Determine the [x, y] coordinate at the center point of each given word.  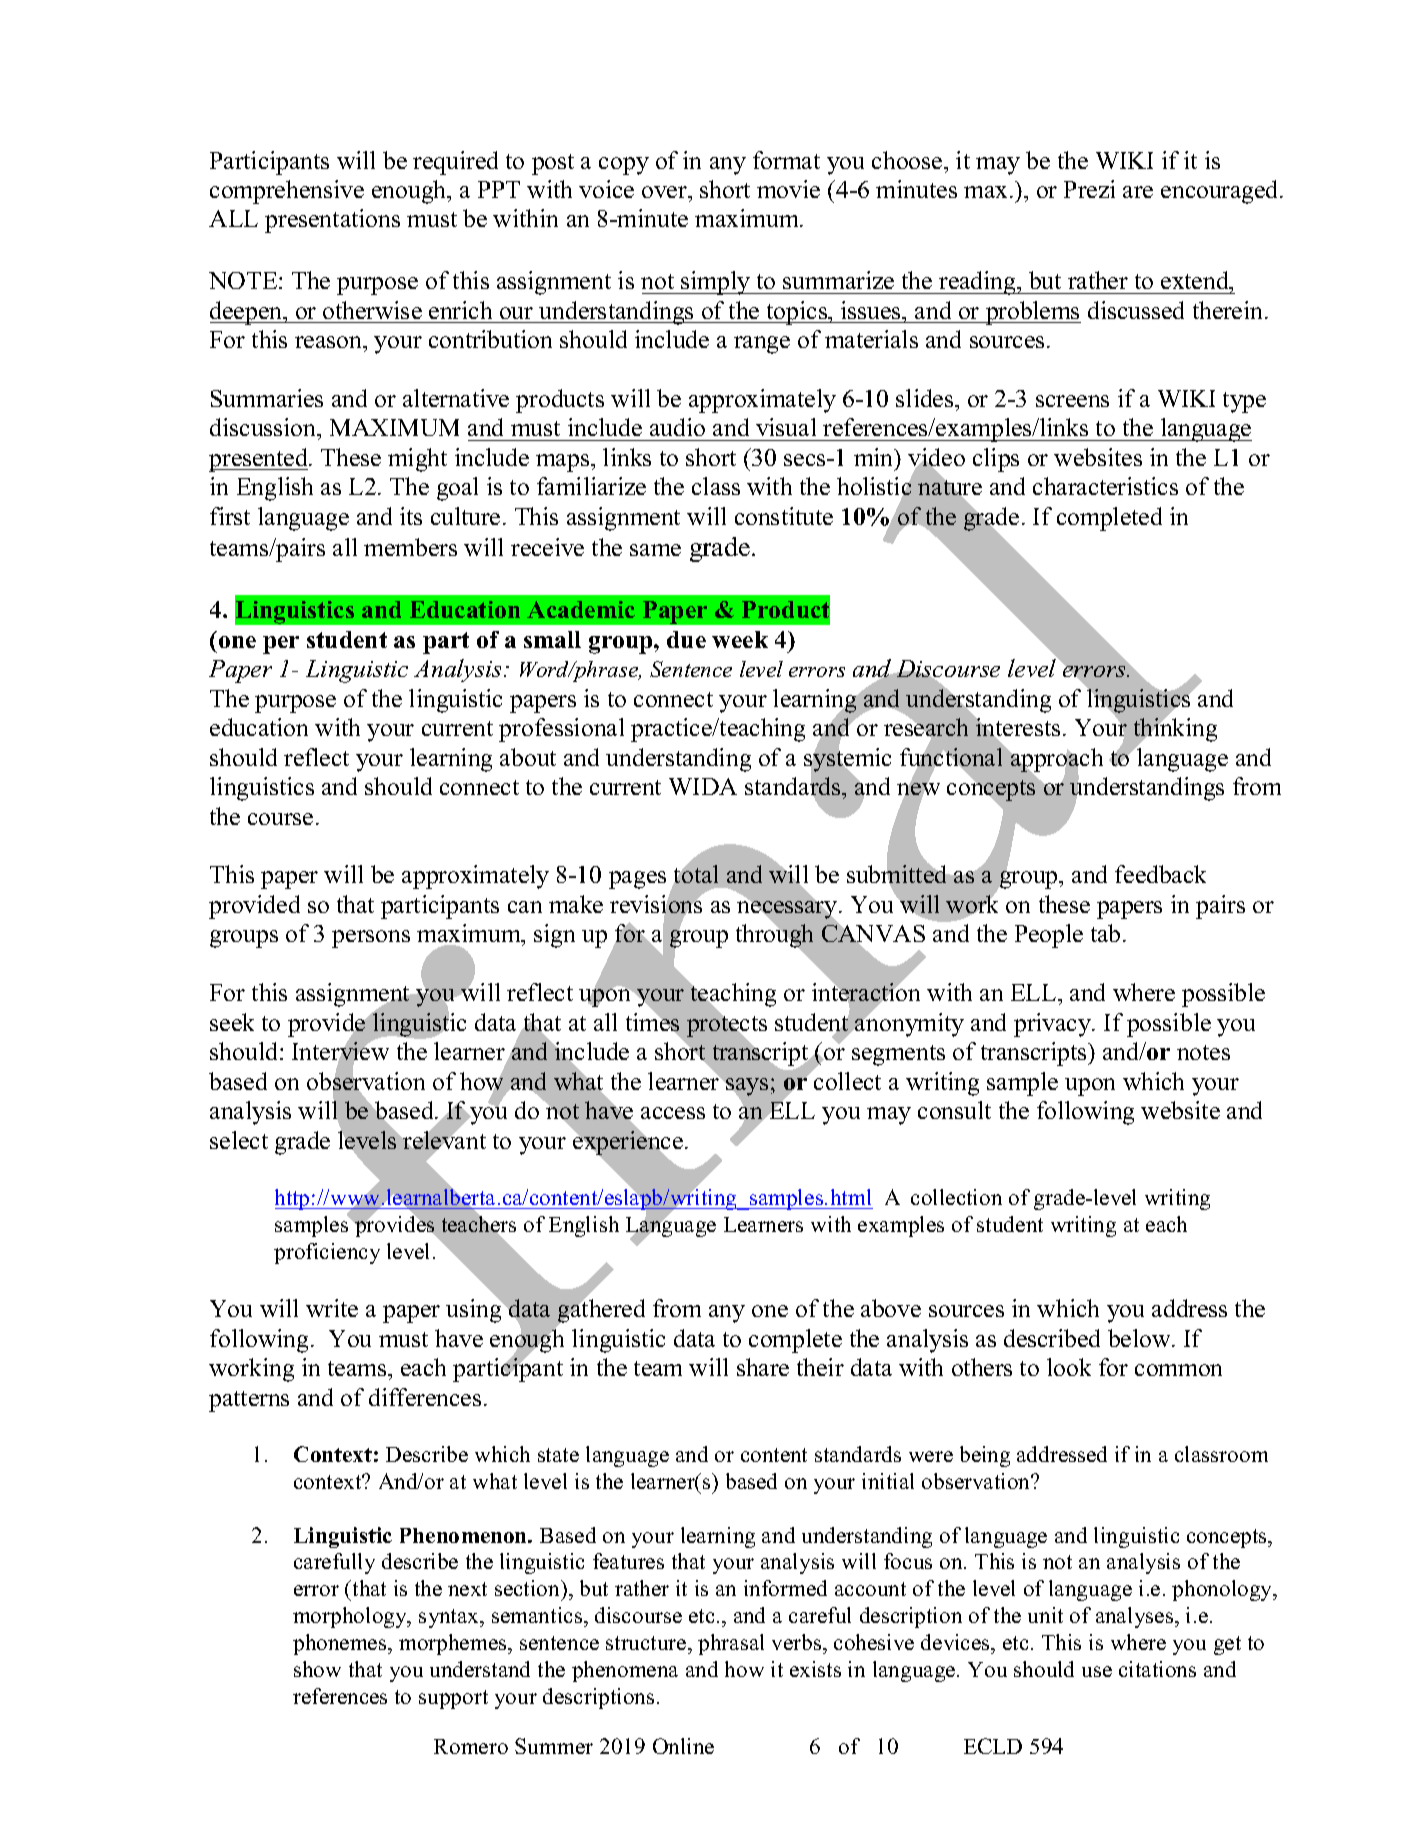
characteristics [1105, 486]
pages [637, 880]
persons [371, 939]
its [411, 516]
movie [788, 189]
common [1178, 1370]
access [673, 1113]
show [317, 1669]
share [763, 1367]
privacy [1053, 1025]
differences [425, 1397]
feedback [1160, 874]
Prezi [1089, 189]
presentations [332, 221]
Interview [340, 1051]
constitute [784, 516]
